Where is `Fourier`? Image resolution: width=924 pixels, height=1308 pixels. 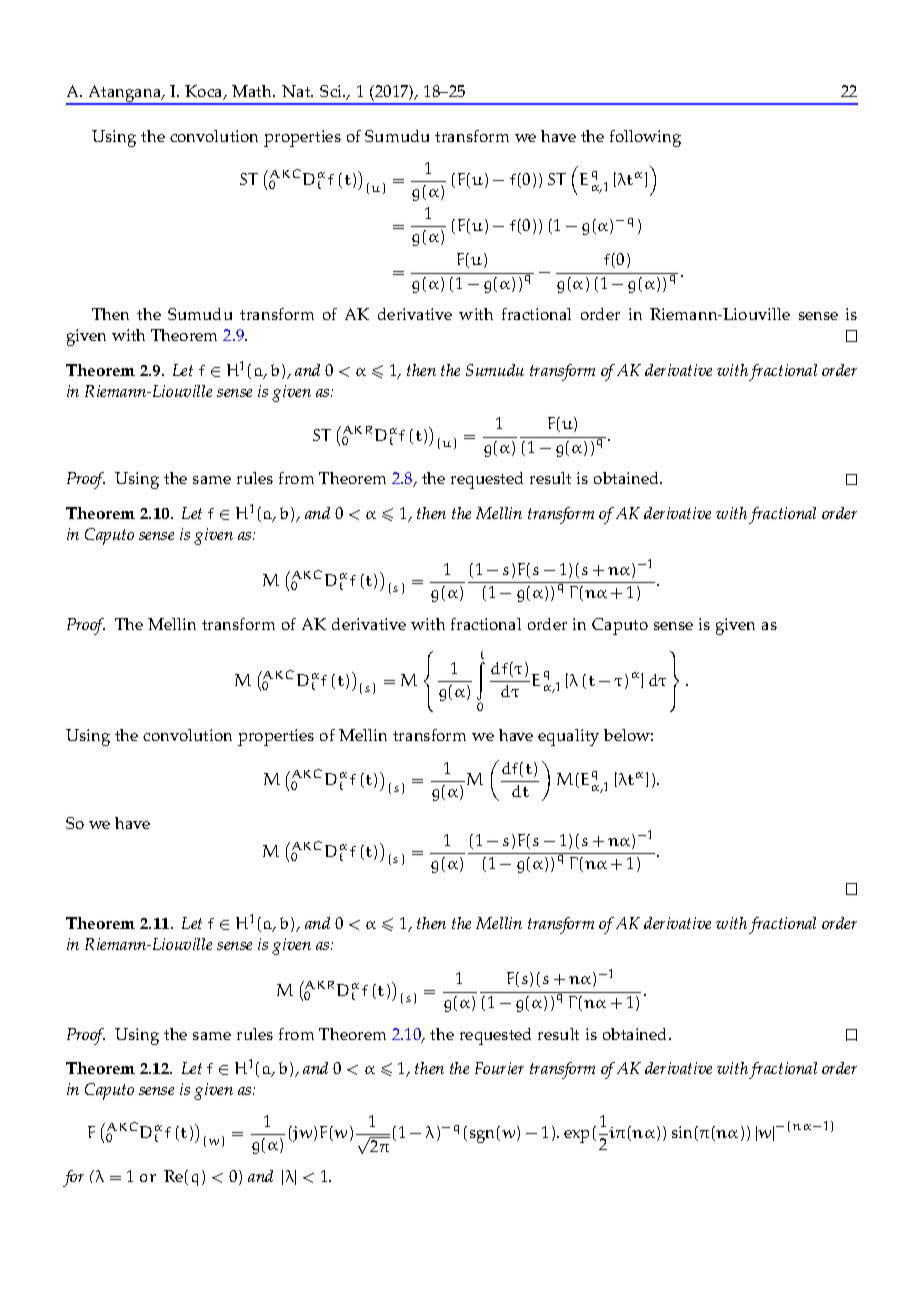
Fourier is located at coordinates (499, 1068).
